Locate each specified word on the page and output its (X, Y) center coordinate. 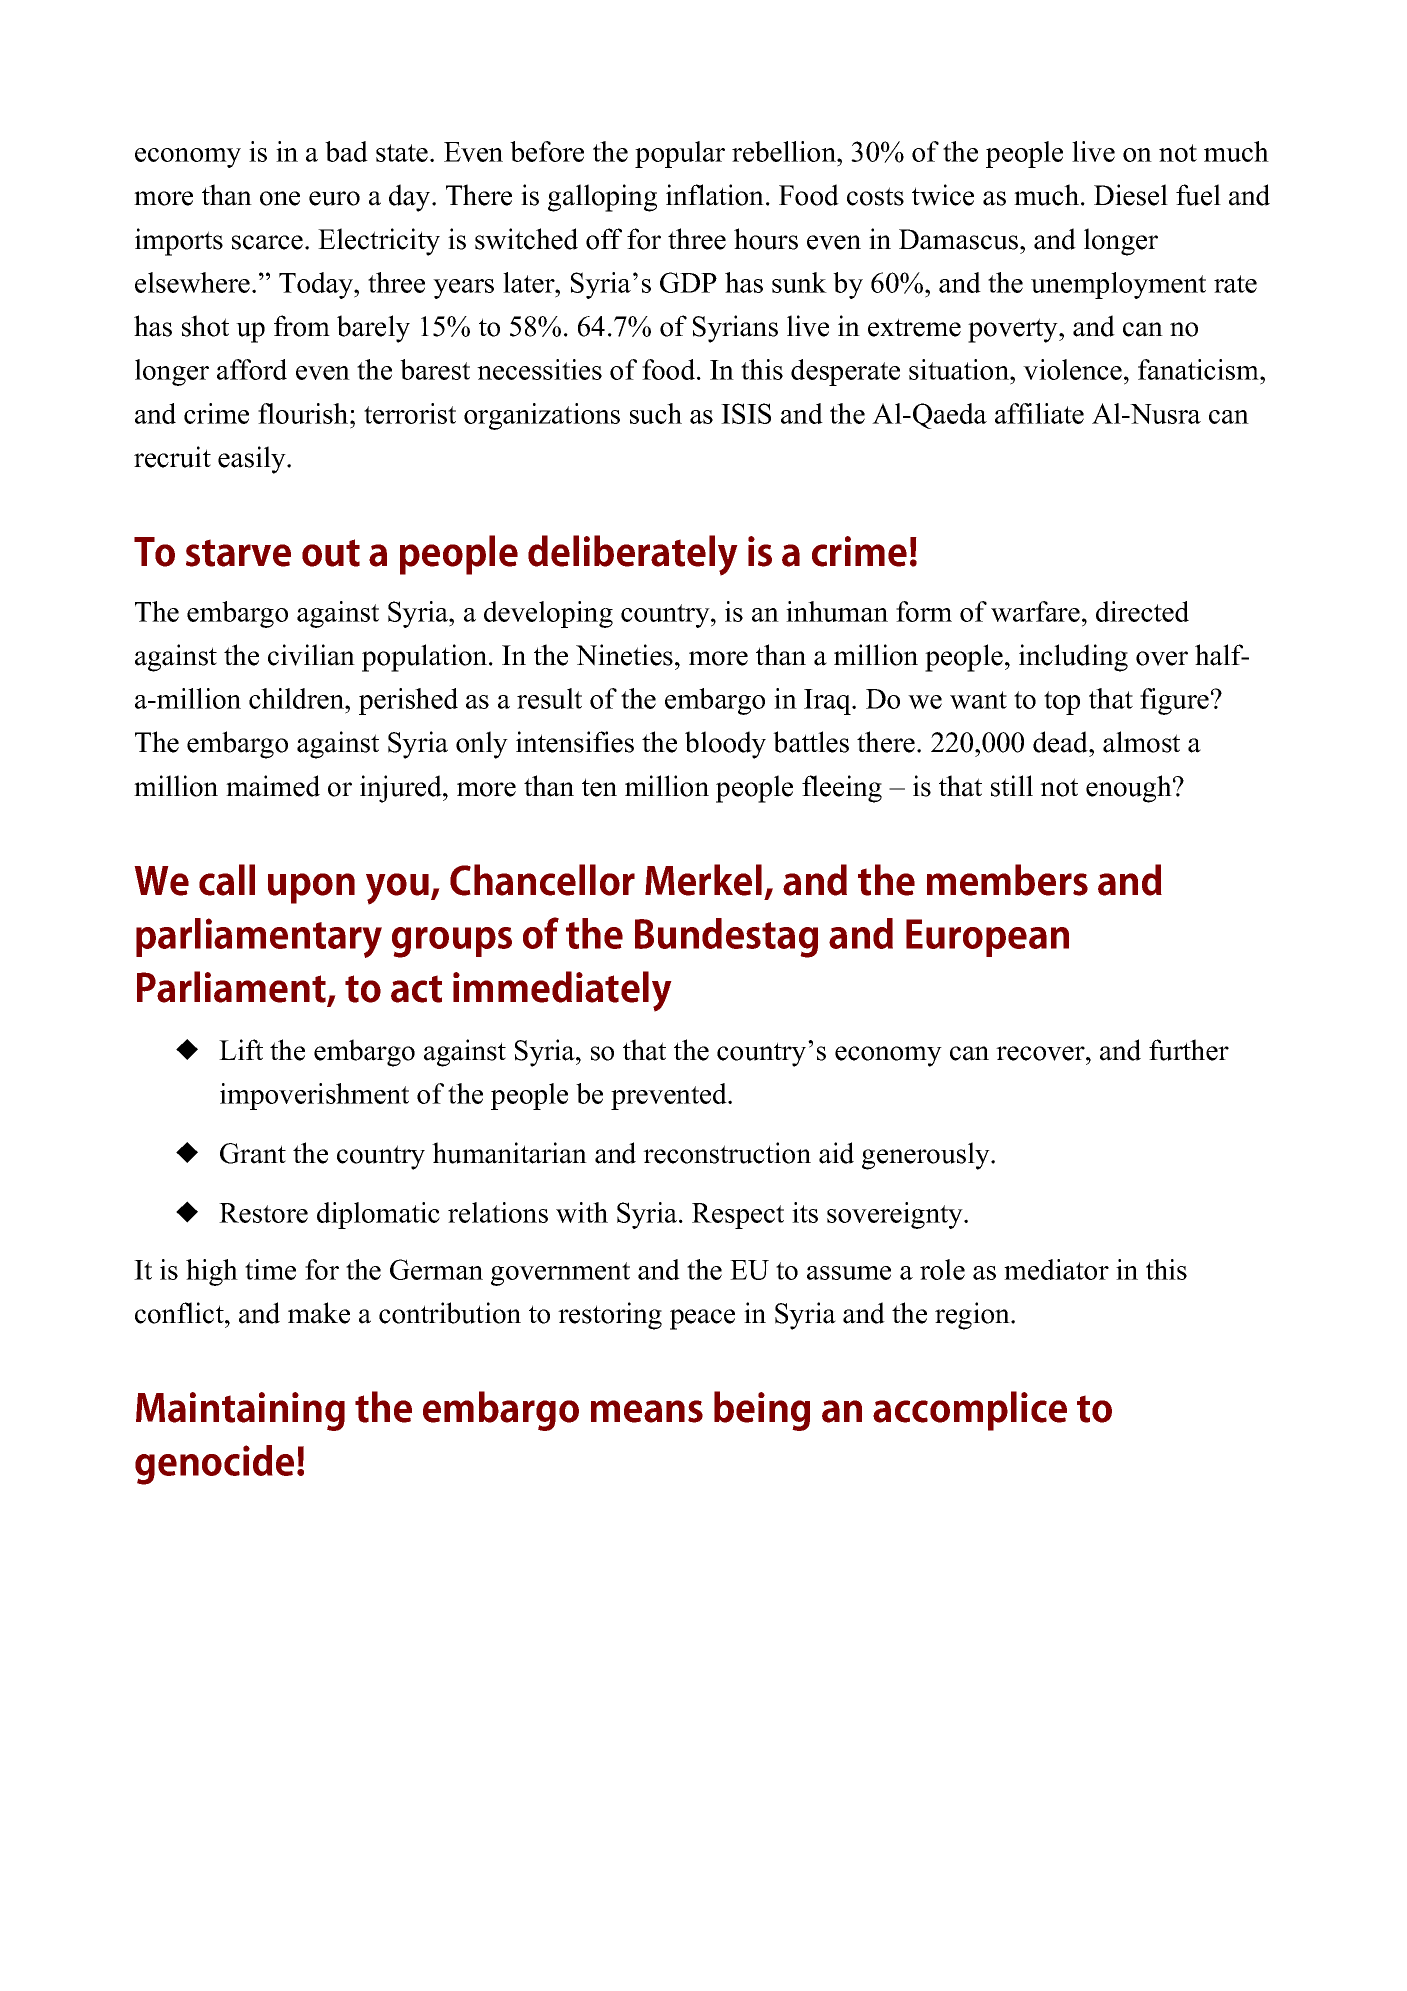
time (270, 1269)
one (280, 198)
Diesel (1131, 195)
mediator (1056, 1269)
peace (702, 1319)
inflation (715, 195)
